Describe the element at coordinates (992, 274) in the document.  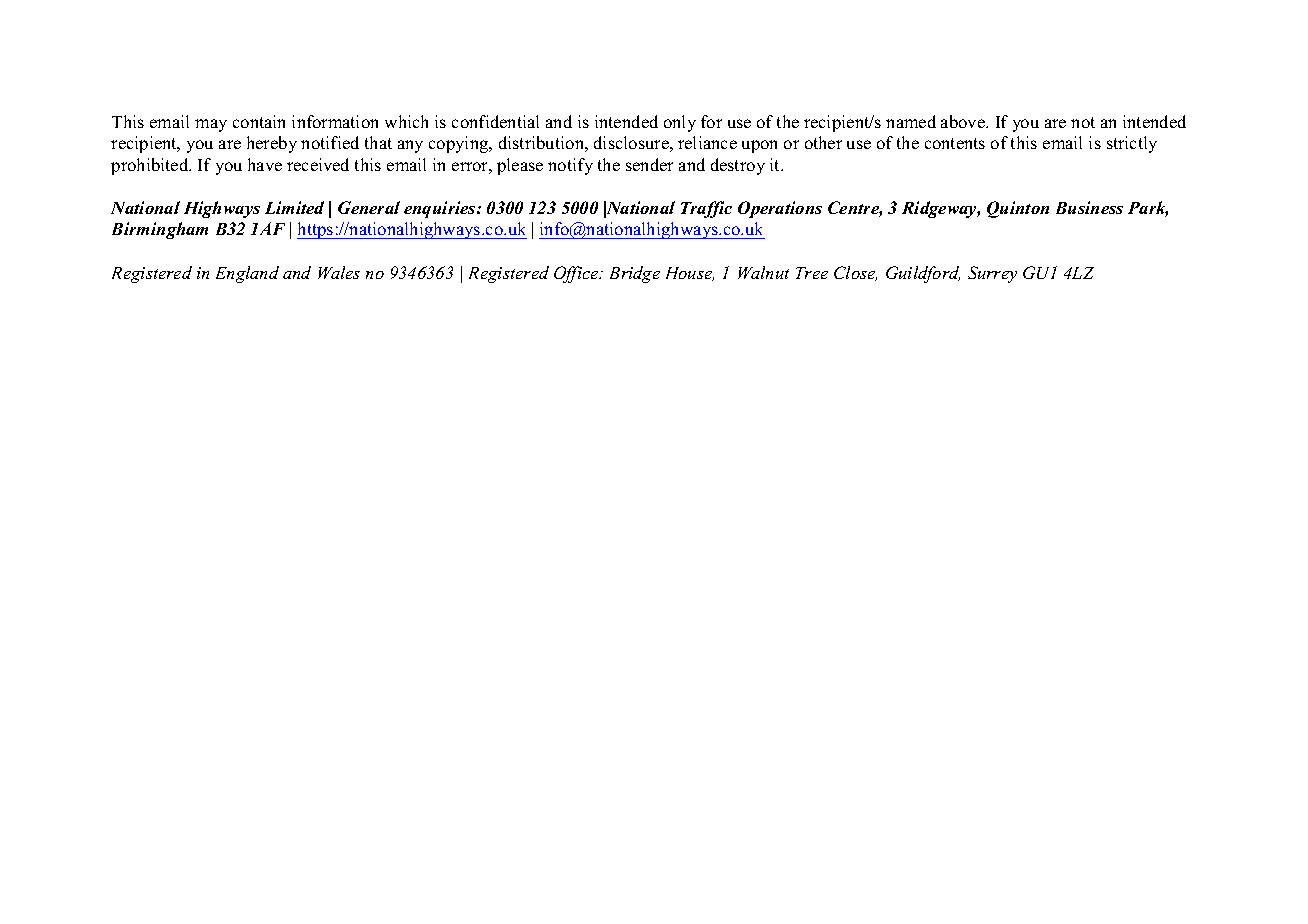
I see `Surrey` at that location.
